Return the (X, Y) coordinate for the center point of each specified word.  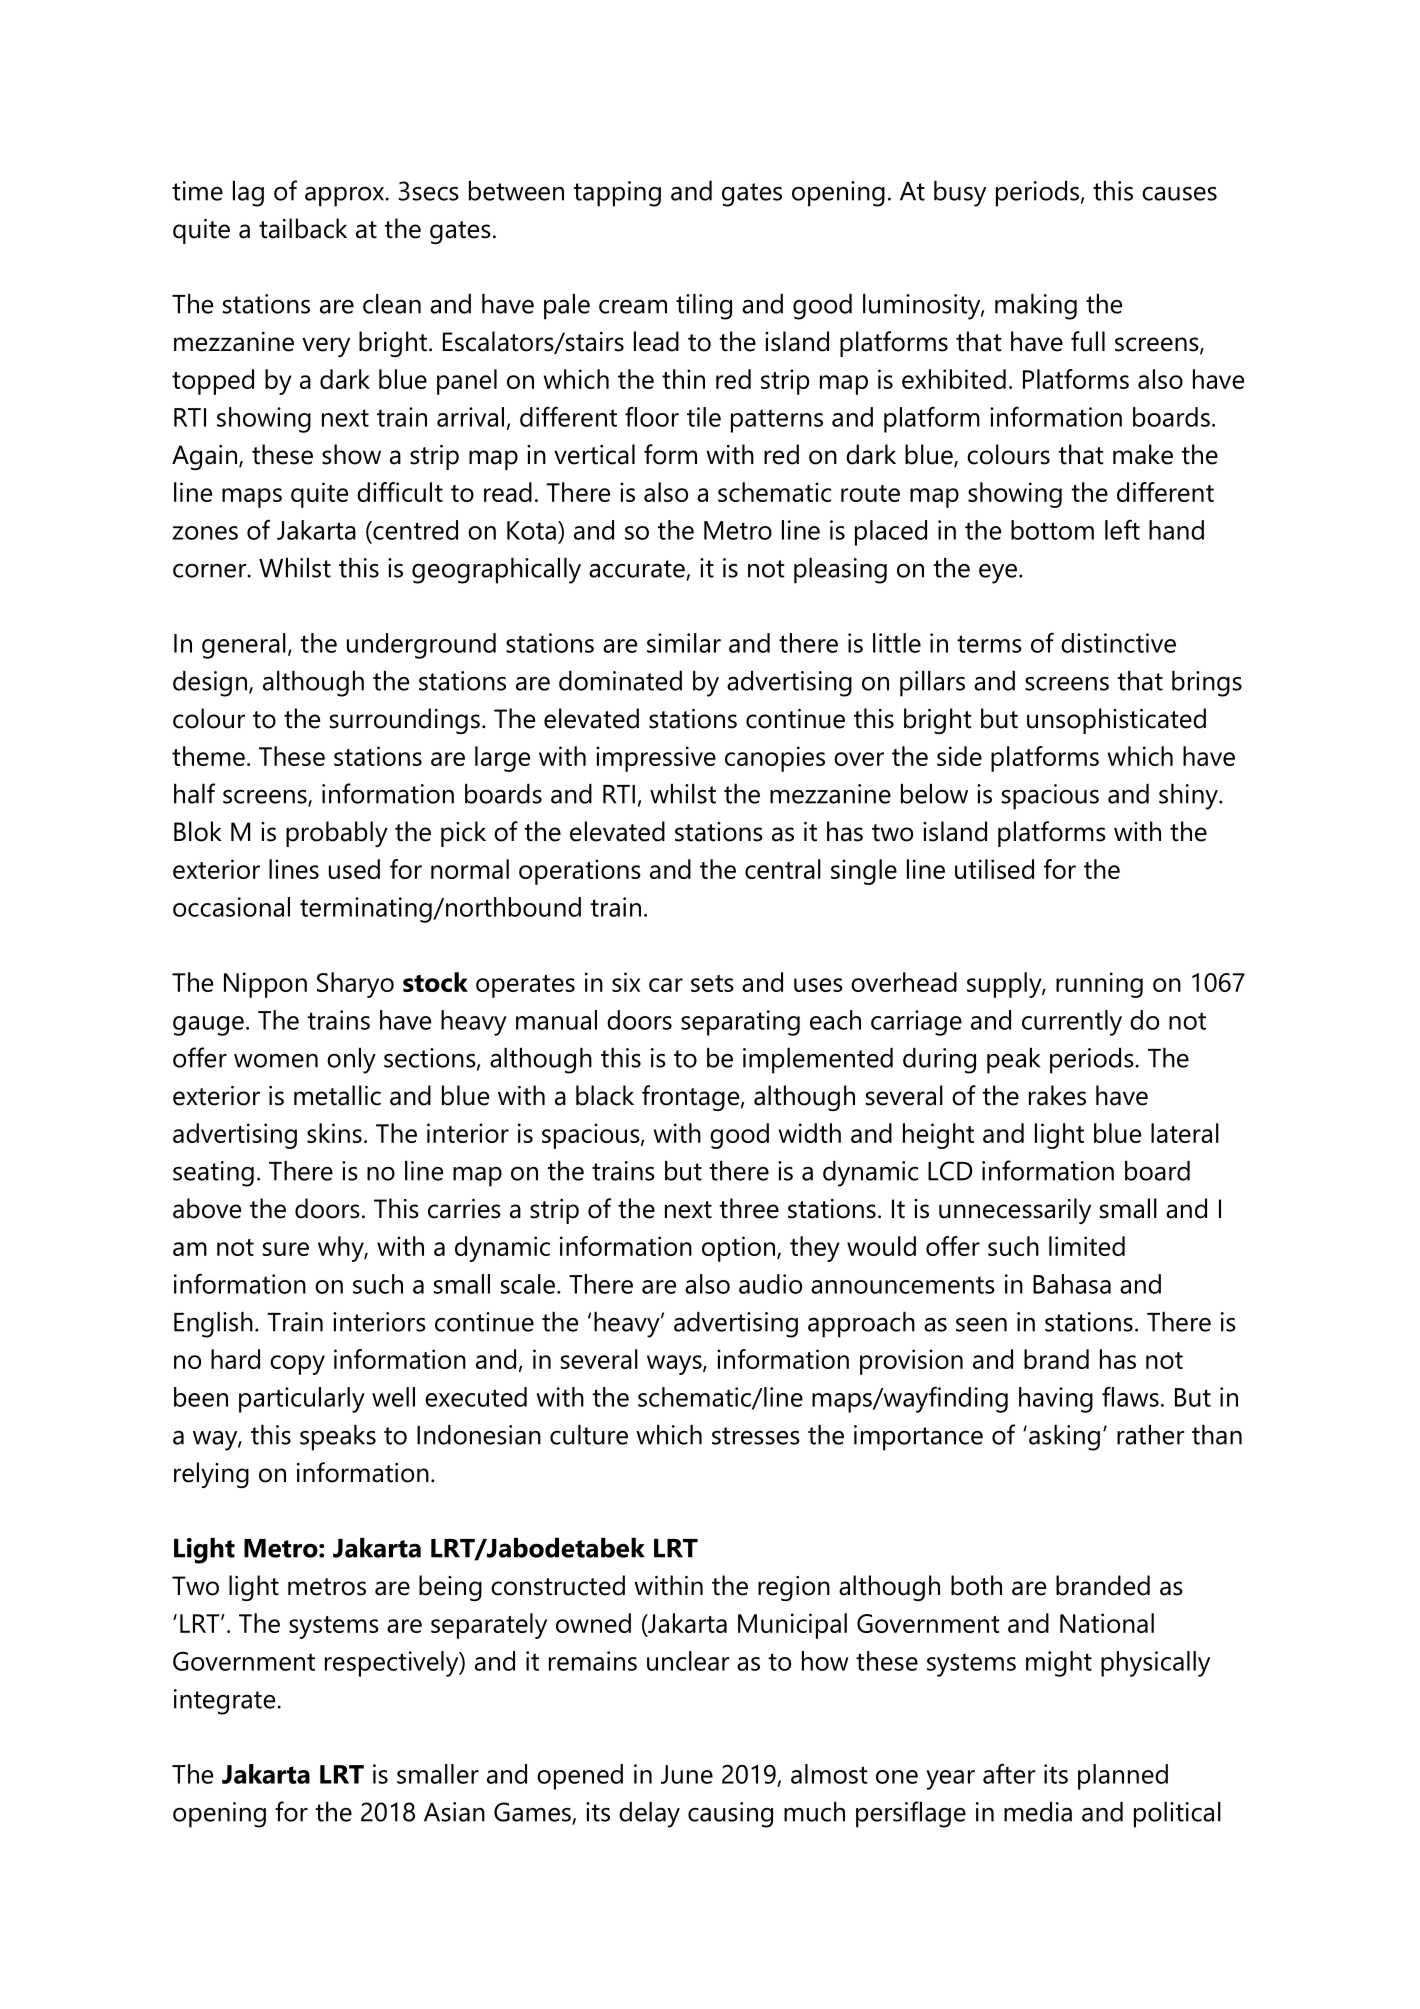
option (738, 1249)
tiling (704, 307)
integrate (226, 1702)
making (1036, 307)
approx (345, 197)
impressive (656, 759)
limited (1087, 1246)
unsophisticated (1116, 721)
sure (286, 1249)
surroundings (405, 721)
